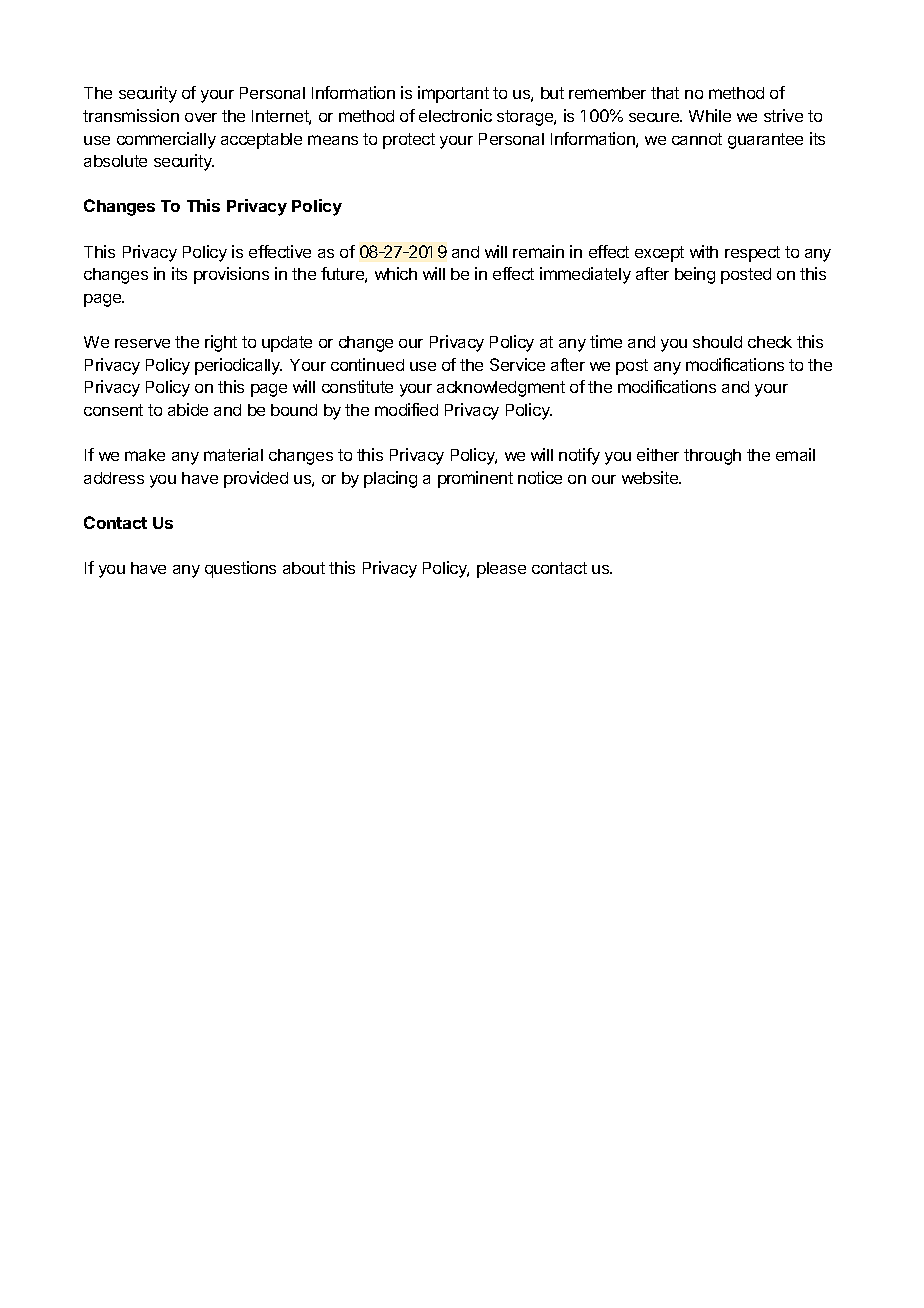  What do you see at coordinates (201, 117) in the document?
I see `over` at bounding box center [201, 117].
